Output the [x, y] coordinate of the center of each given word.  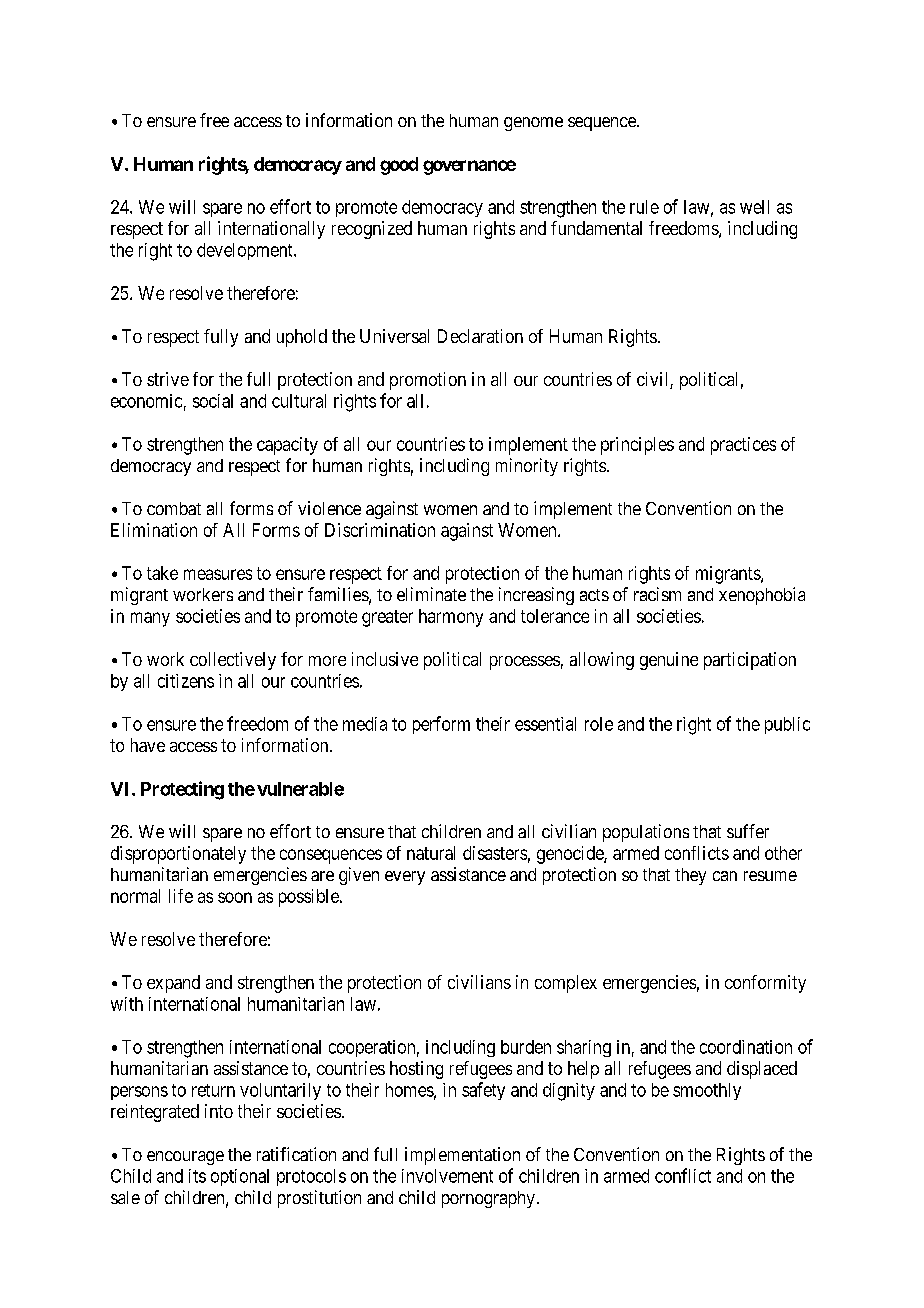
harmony [451, 618]
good [399, 166]
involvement [447, 1176]
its [197, 1176]
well [754, 207]
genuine [669, 661]
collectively [233, 661]
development [246, 251]
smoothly [707, 1091]
